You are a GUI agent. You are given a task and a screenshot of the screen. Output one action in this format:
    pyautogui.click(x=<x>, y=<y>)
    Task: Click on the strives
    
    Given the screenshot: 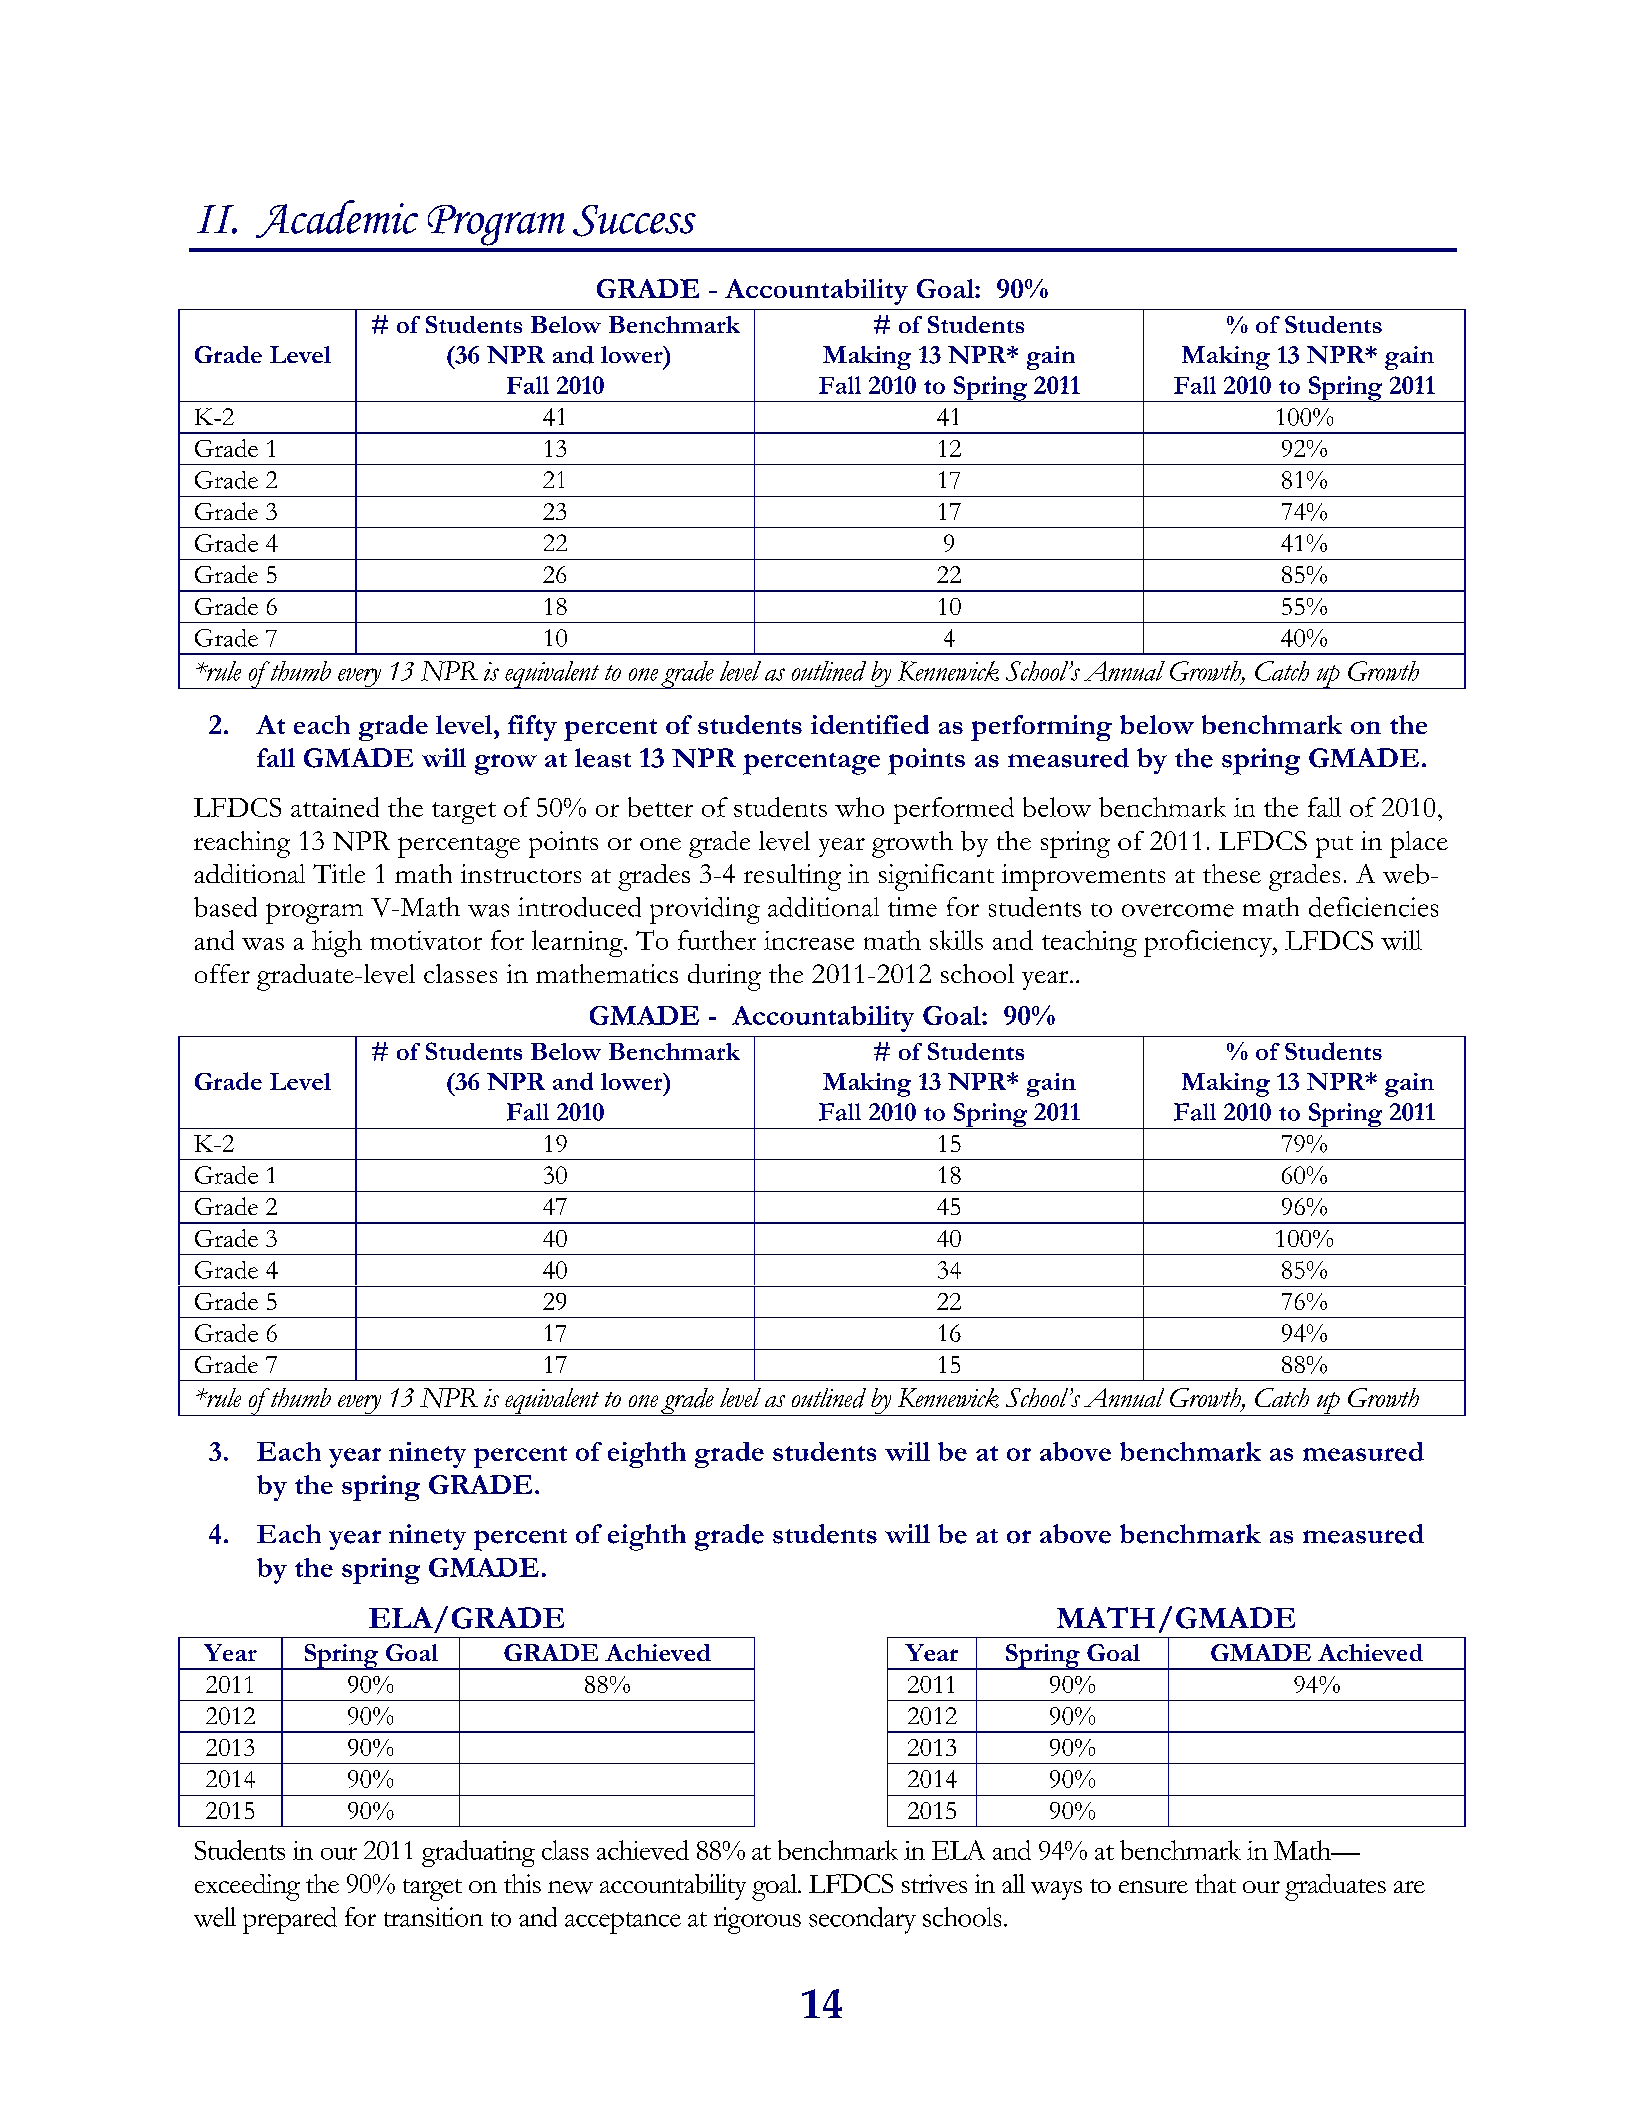 What is the action you would take?
    pyautogui.click(x=934, y=1883)
